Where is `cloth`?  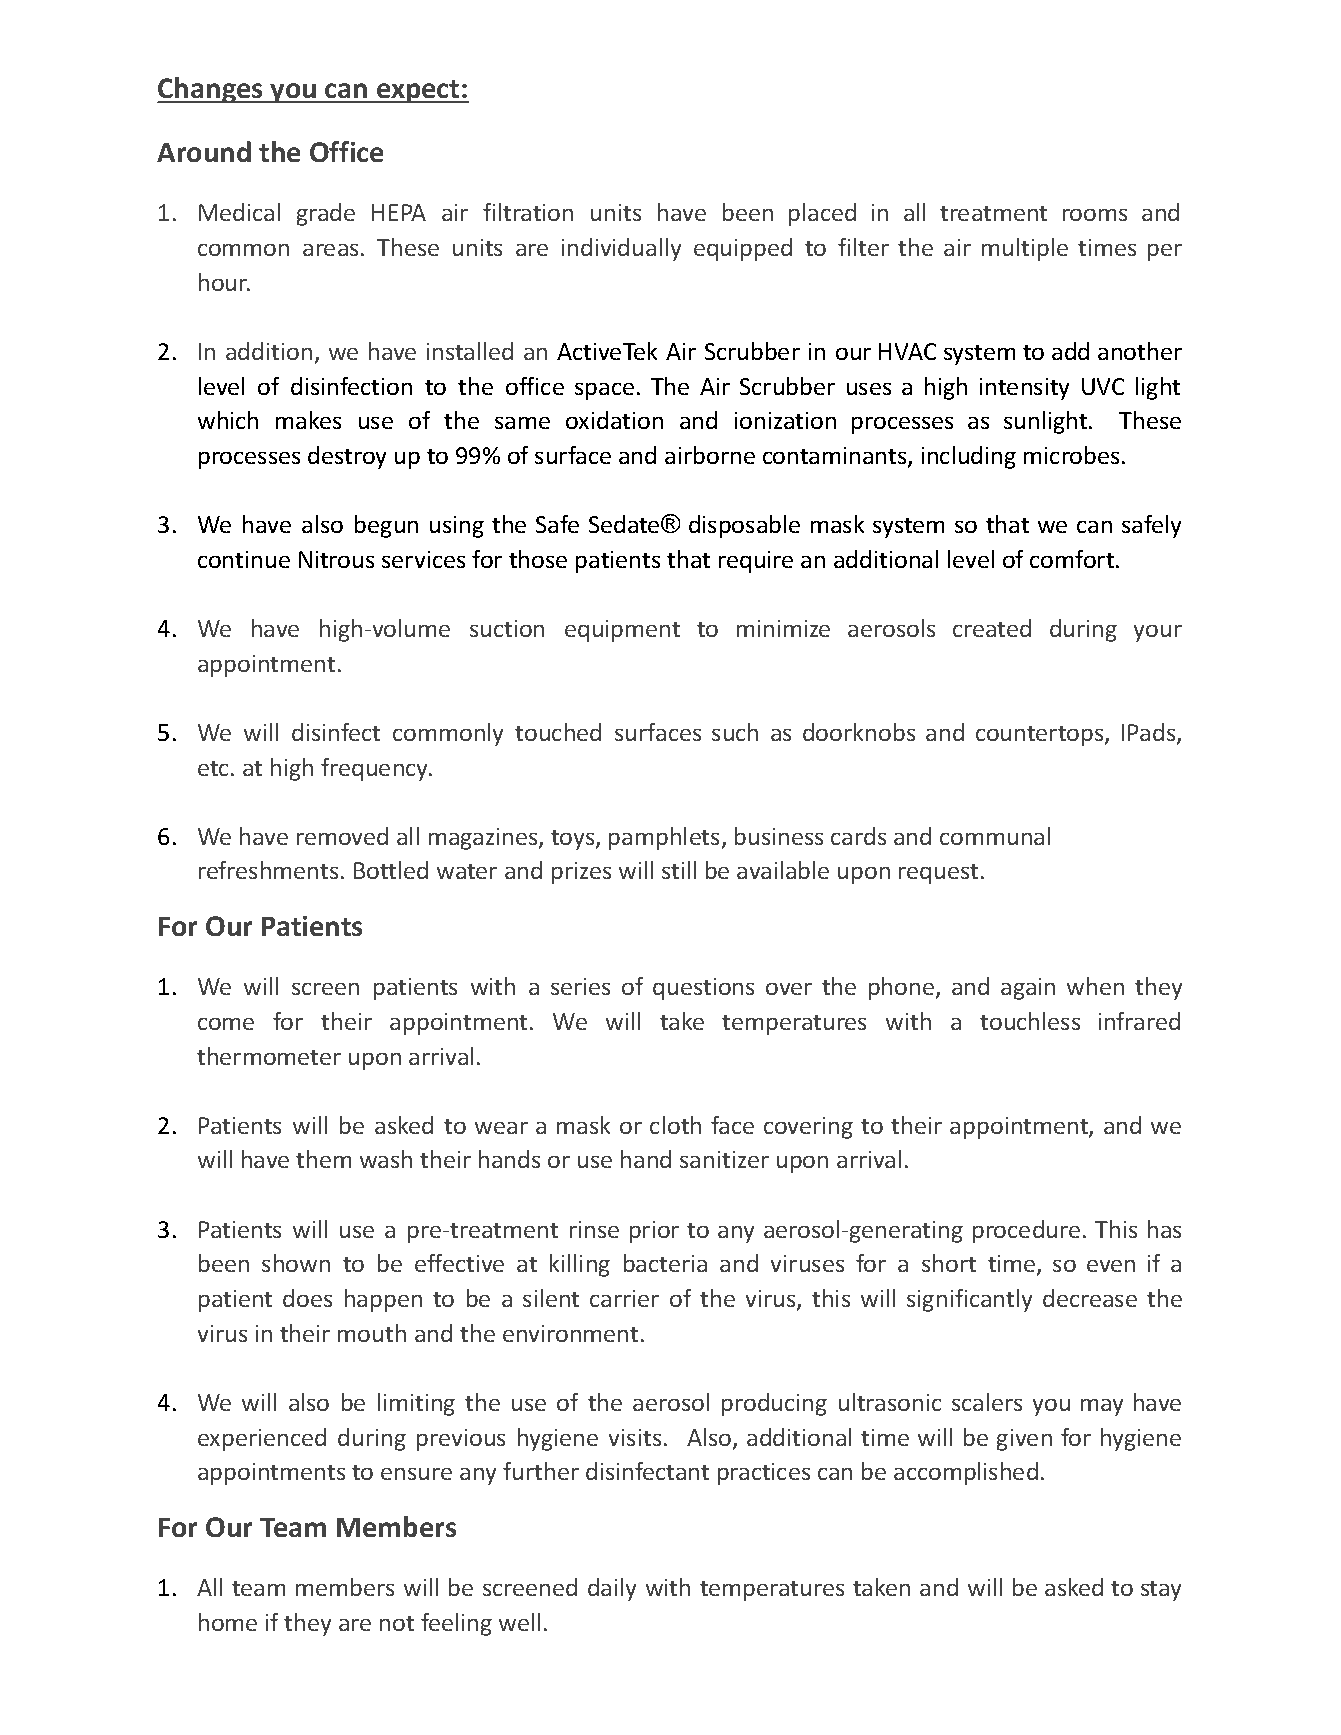
cloth is located at coordinates (675, 1125).
